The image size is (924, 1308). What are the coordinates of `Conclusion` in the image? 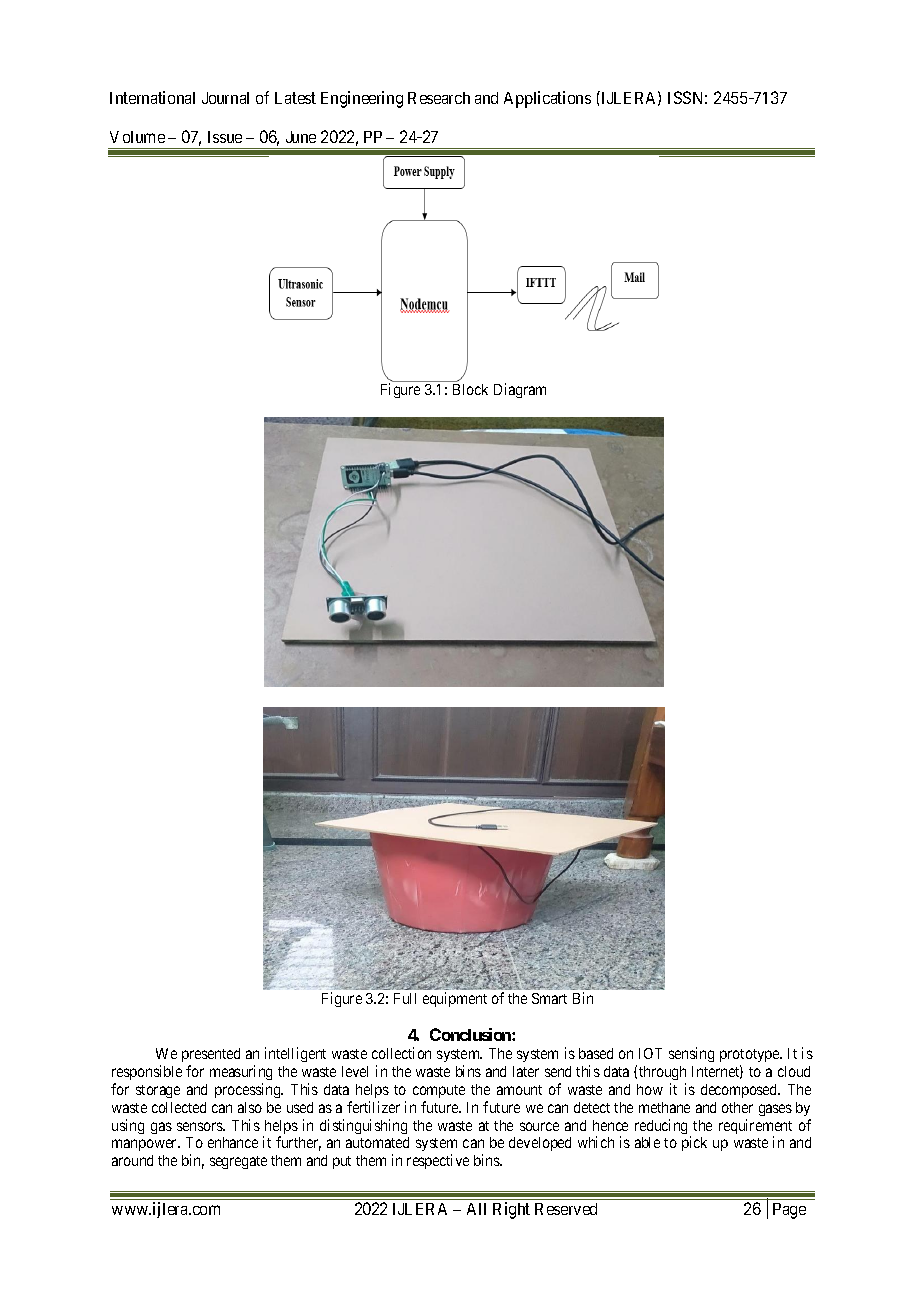 It's located at (471, 1034).
